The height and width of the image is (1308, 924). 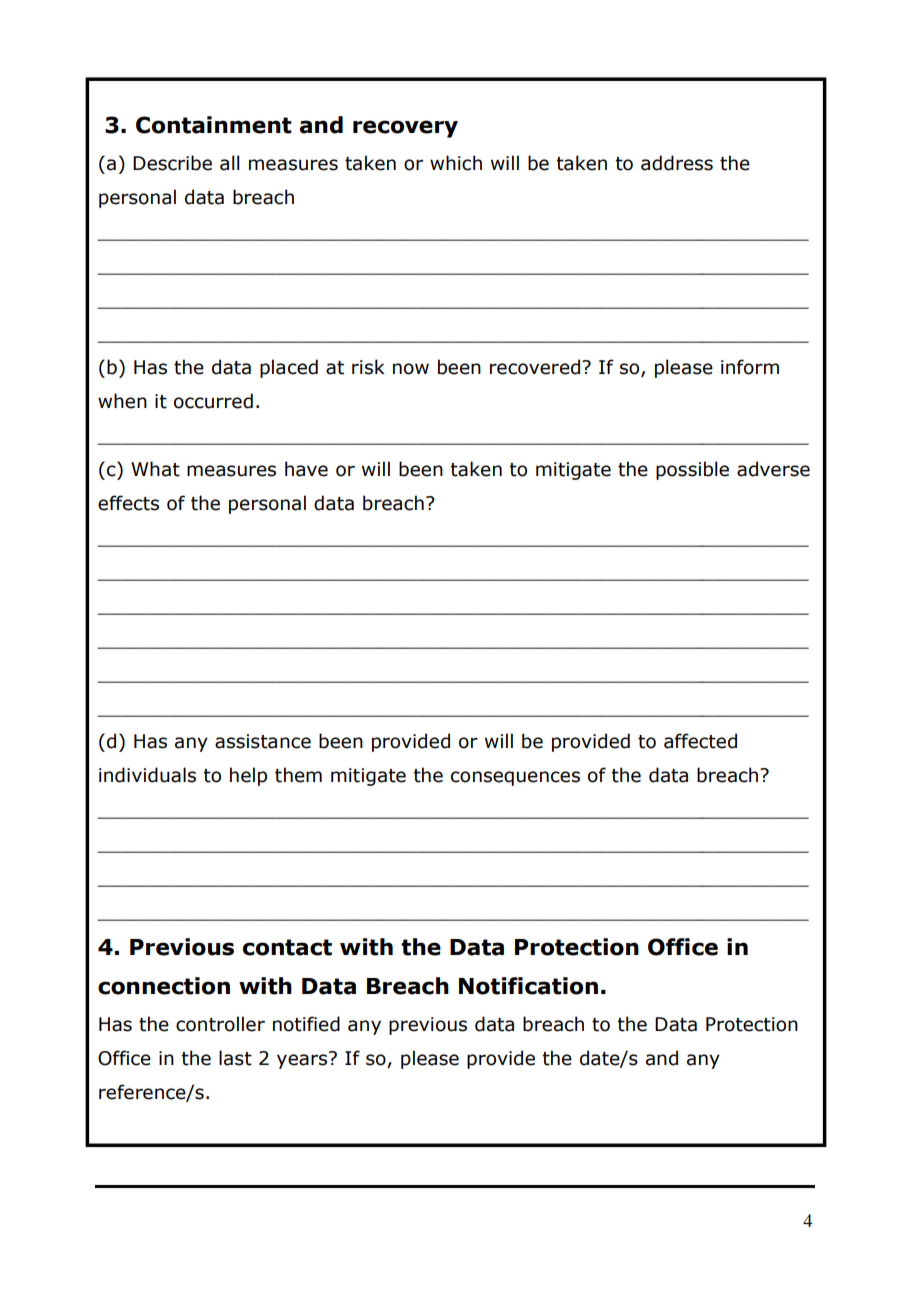 I want to click on possible, so click(x=692, y=470).
